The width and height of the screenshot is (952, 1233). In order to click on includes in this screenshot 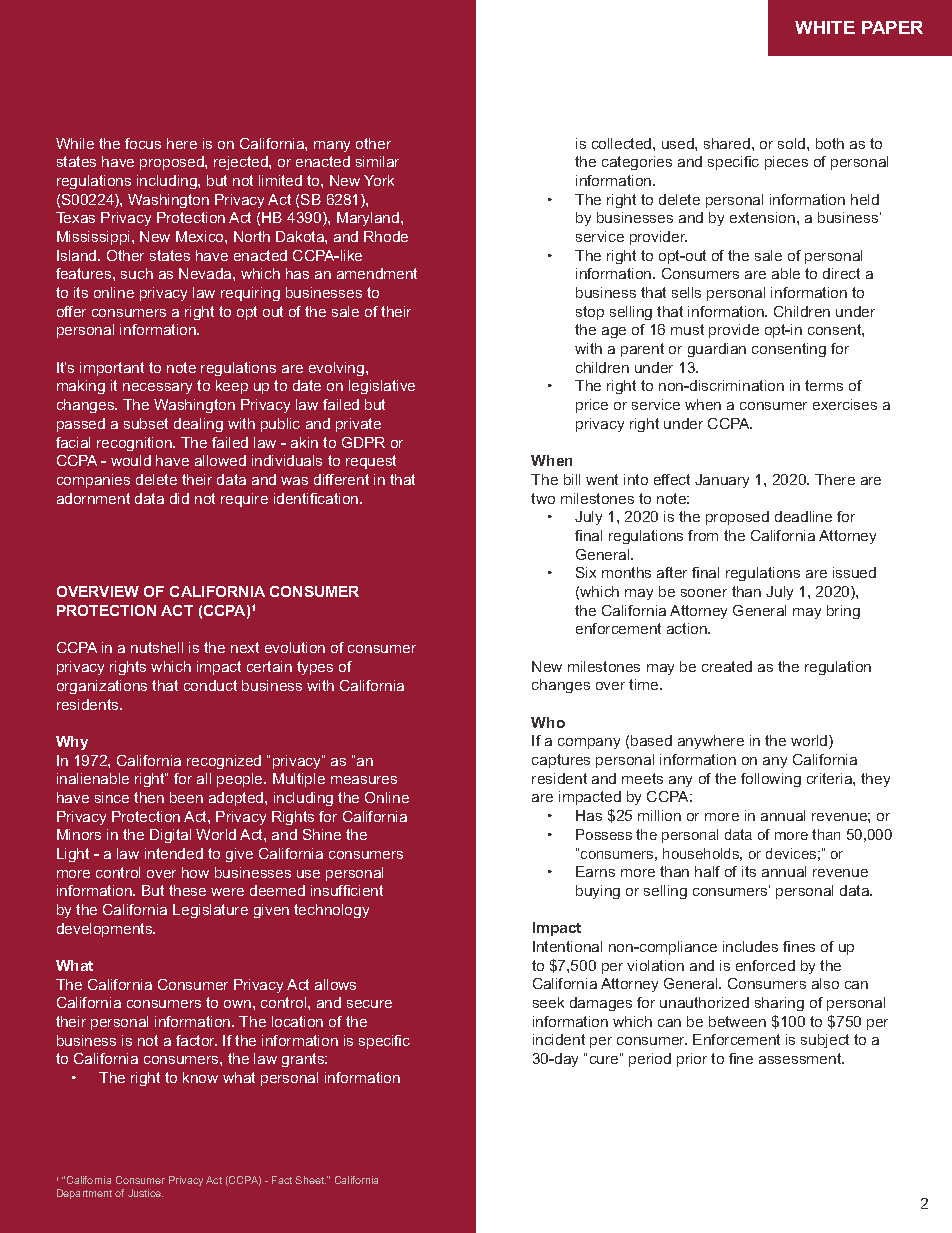, I will do `click(750, 946)`.
